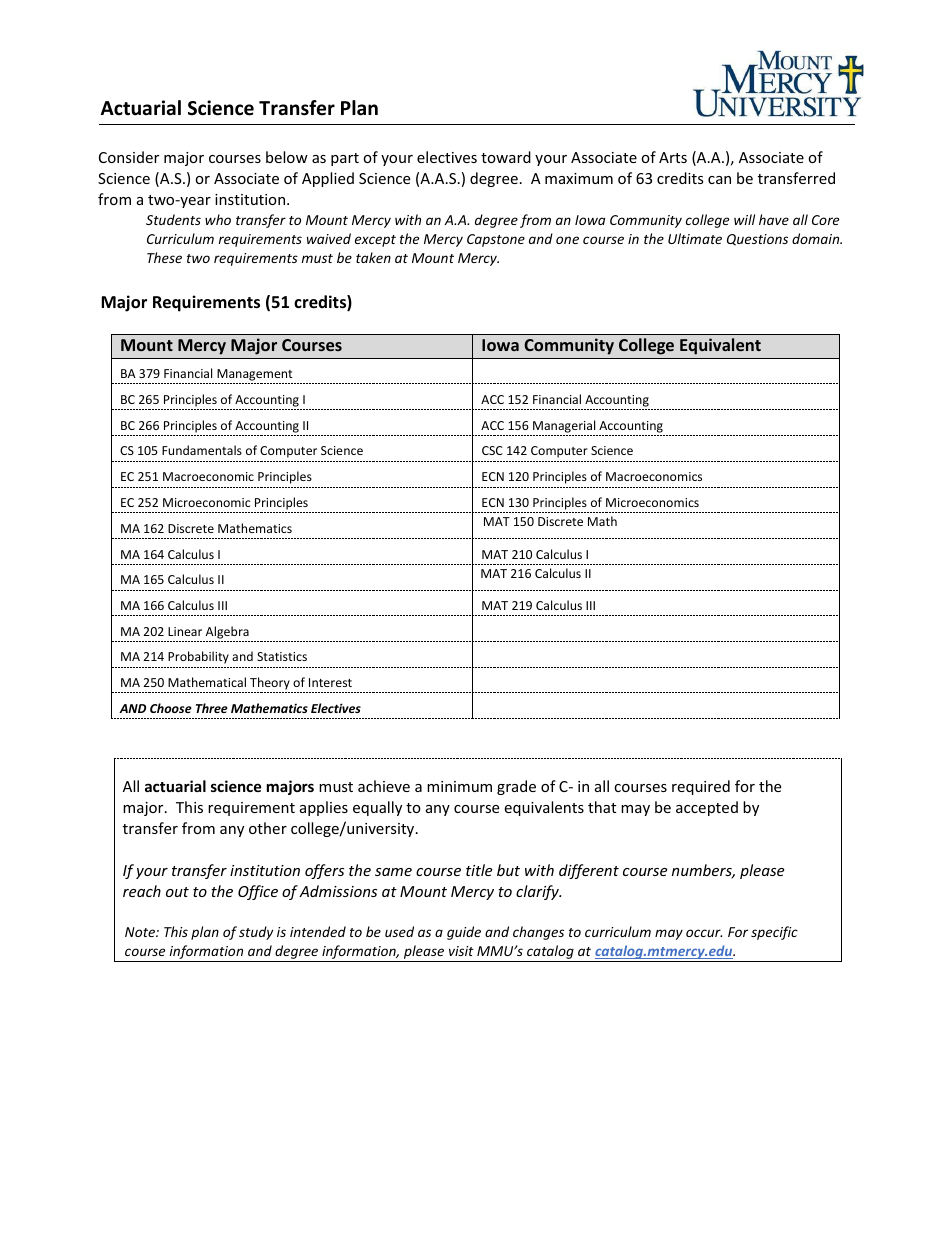 This screenshot has width=952, height=1233. Describe the element at coordinates (506, 157) in the screenshot. I see `toward` at that location.
